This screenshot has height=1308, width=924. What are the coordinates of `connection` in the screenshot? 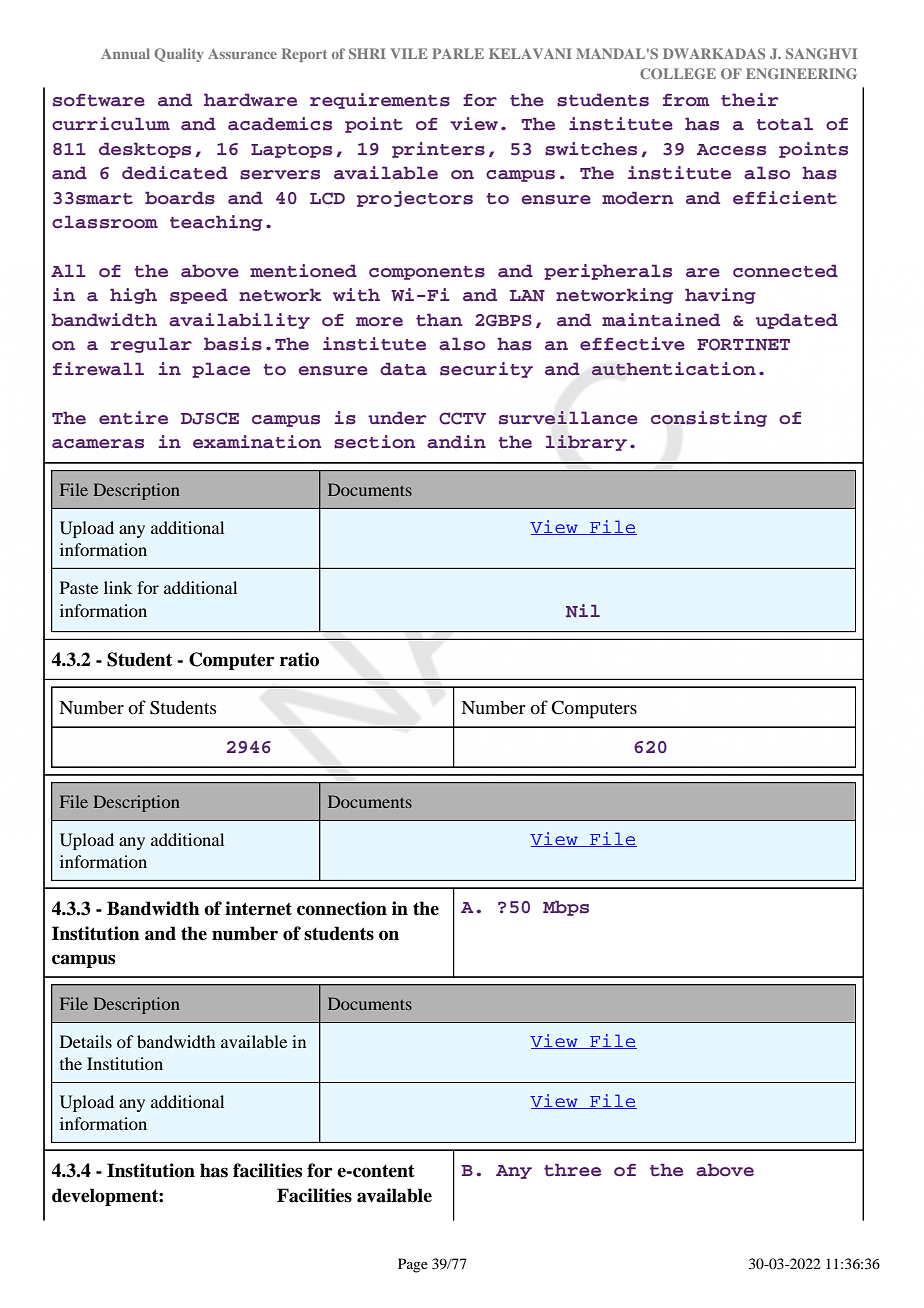 It's located at (342, 908).
